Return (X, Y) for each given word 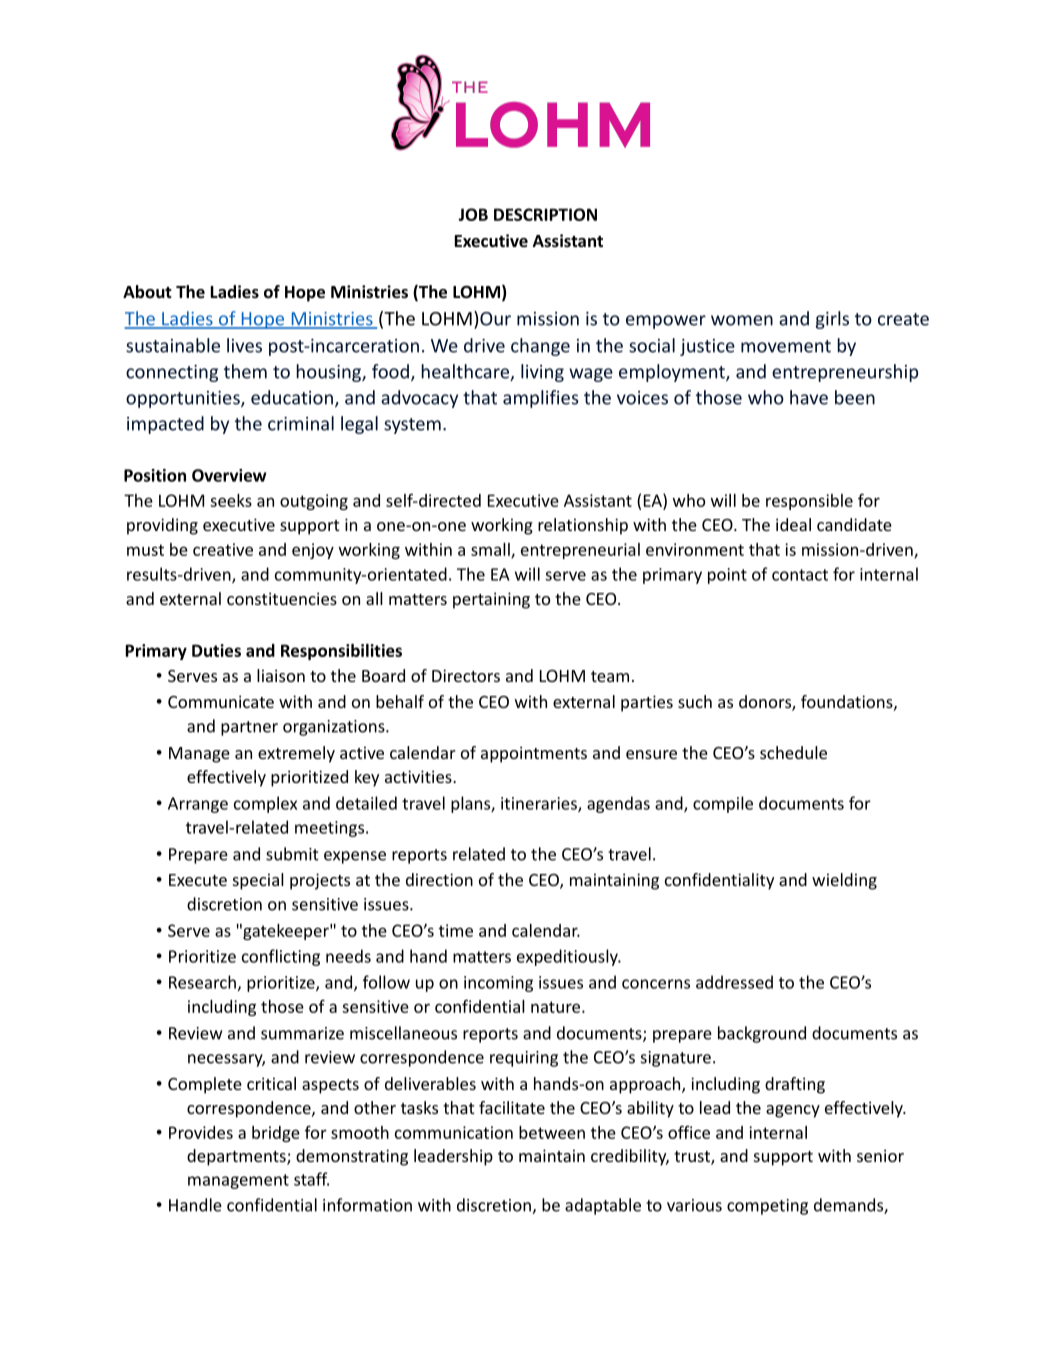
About (147, 291)
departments (237, 1157)
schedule (793, 752)
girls (832, 320)
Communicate (221, 701)
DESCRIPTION (545, 214)
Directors (466, 675)
